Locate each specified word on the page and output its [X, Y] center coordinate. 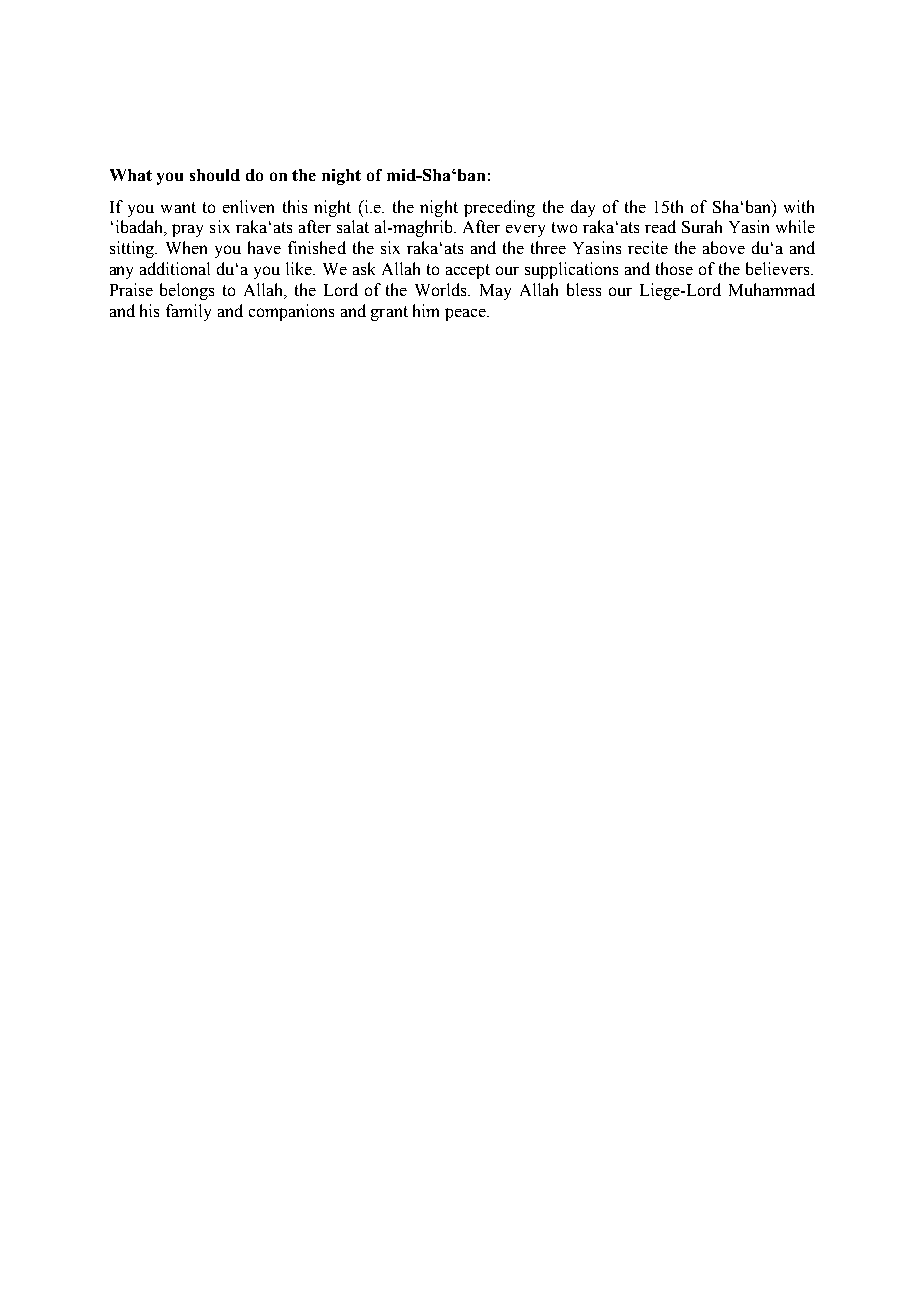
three [548, 247]
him [426, 310]
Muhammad [772, 289]
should [215, 175]
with [799, 206]
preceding [499, 208]
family [188, 312]
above [724, 247]
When [186, 247]
